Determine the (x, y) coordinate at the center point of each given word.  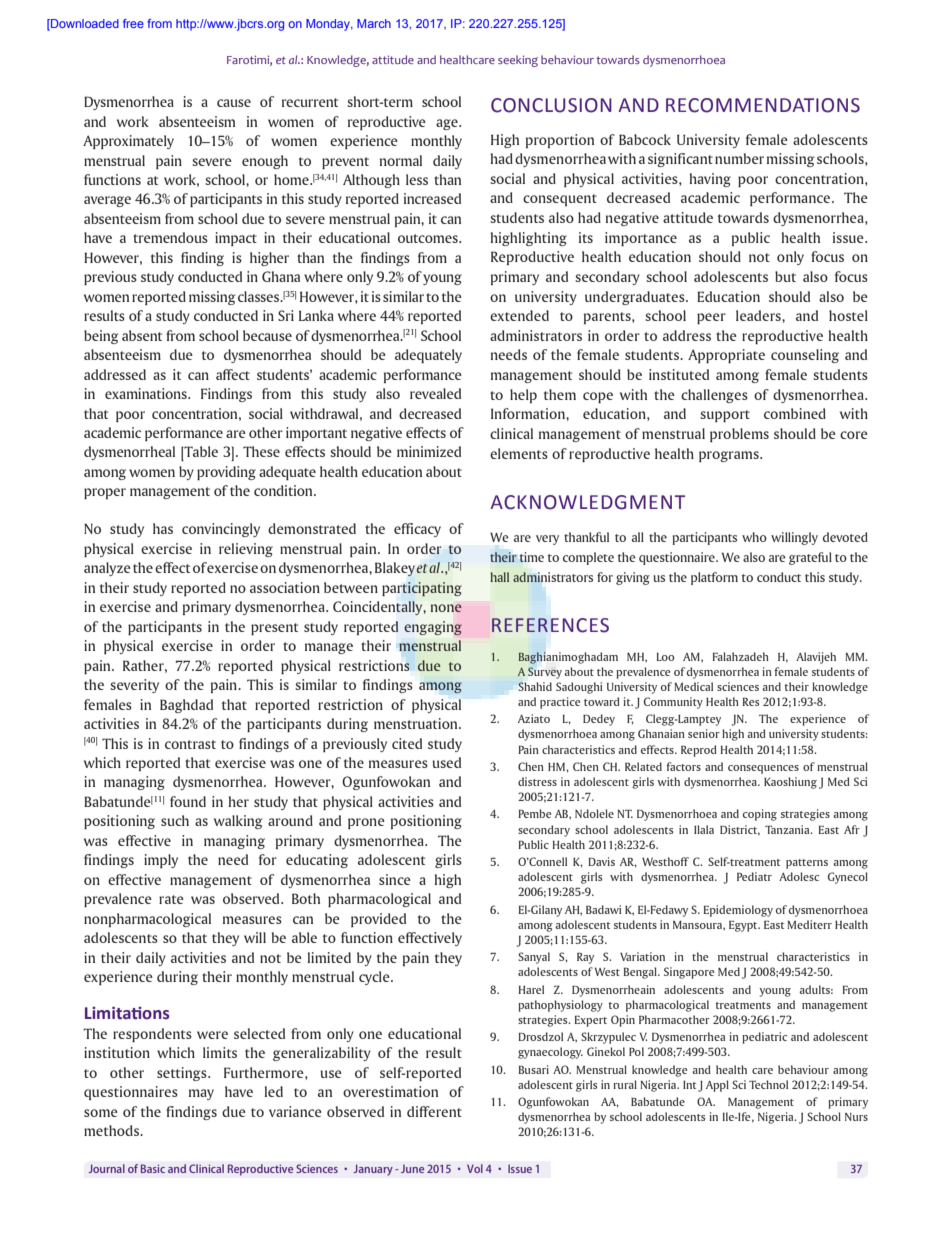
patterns (807, 864)
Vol (475, 1168)
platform (714, 578)
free (133, 23)
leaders (759, 315)
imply (161, 861)
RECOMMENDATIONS (763, 105)
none (446, 608)
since (395, 879)
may (201, 1094)
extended (519, 315)
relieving (246, 550)
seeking (518, 61)
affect (233, 374)
